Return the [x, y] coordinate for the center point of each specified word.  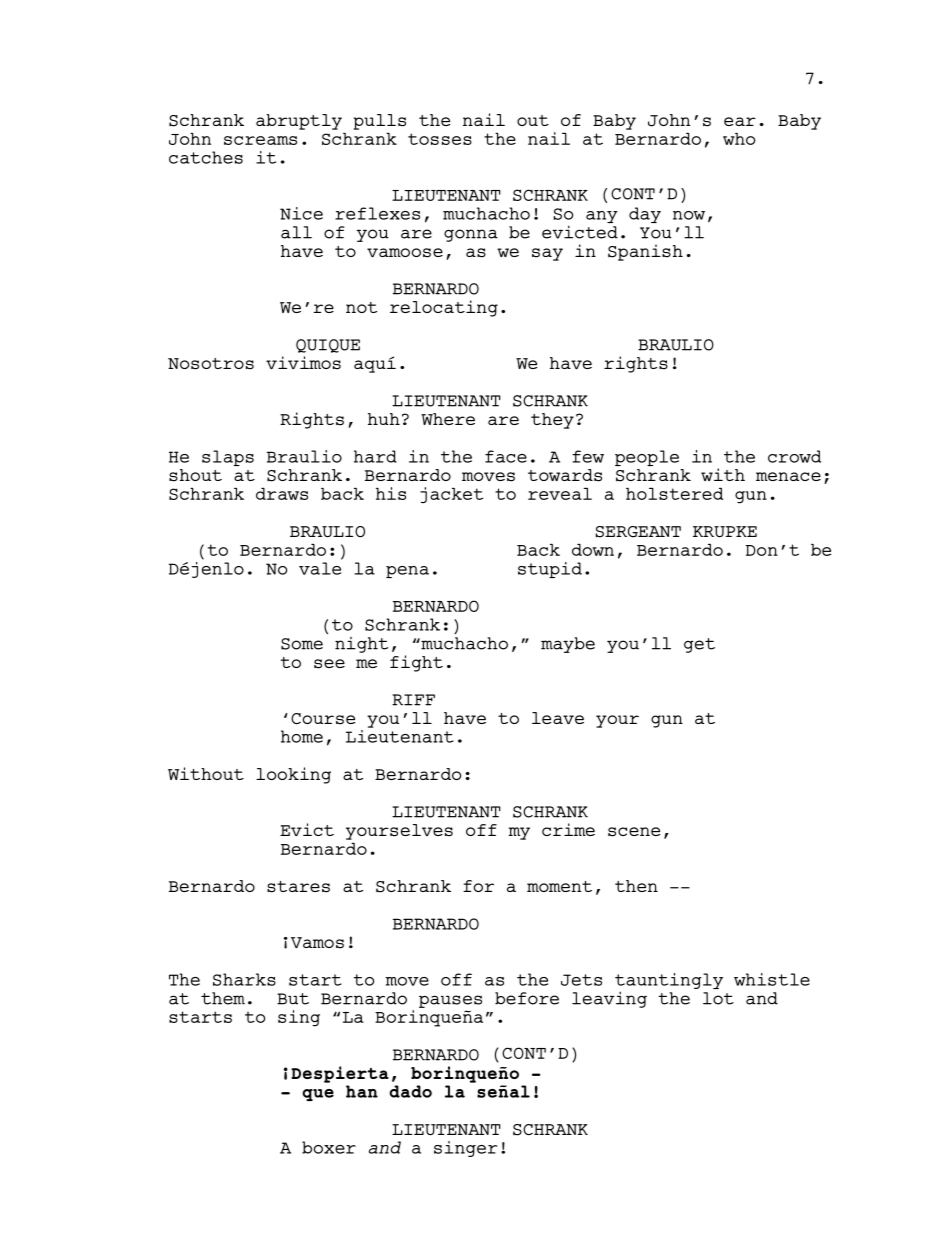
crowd [794, 456]
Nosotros [211, 364]
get [699, 645]
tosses [440, 139]
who [739, 138]
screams [260, 140]
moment [559, 886]
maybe [568, 645]
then [636, 886]
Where [448, 419]
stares [298, 887]
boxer [329, 1147]
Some [302, 644]
